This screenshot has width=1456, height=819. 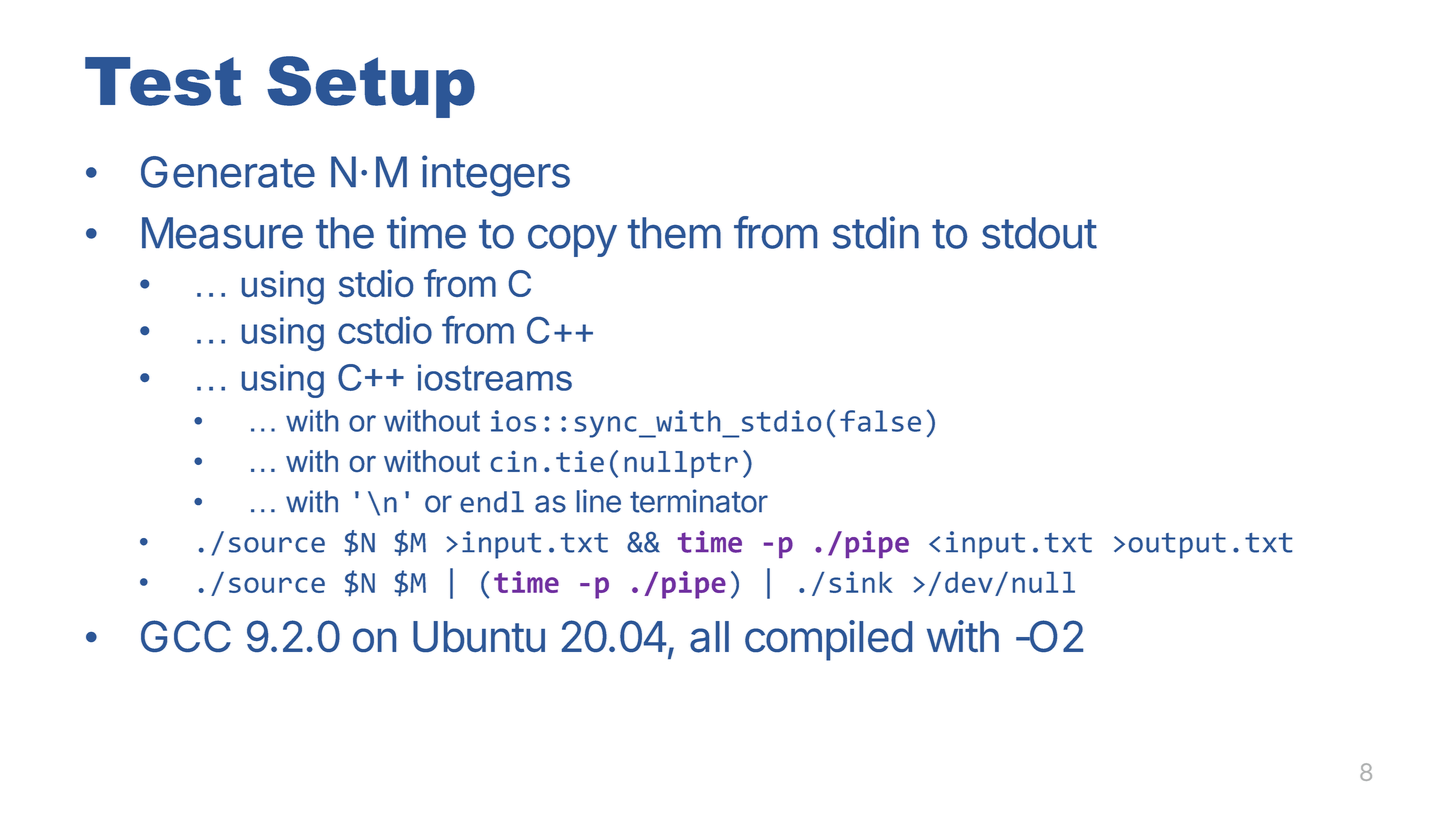 What do you see at coordinates (222, 233) in the screenshot?
I see `Measure` at bounding box center [222, 233].
